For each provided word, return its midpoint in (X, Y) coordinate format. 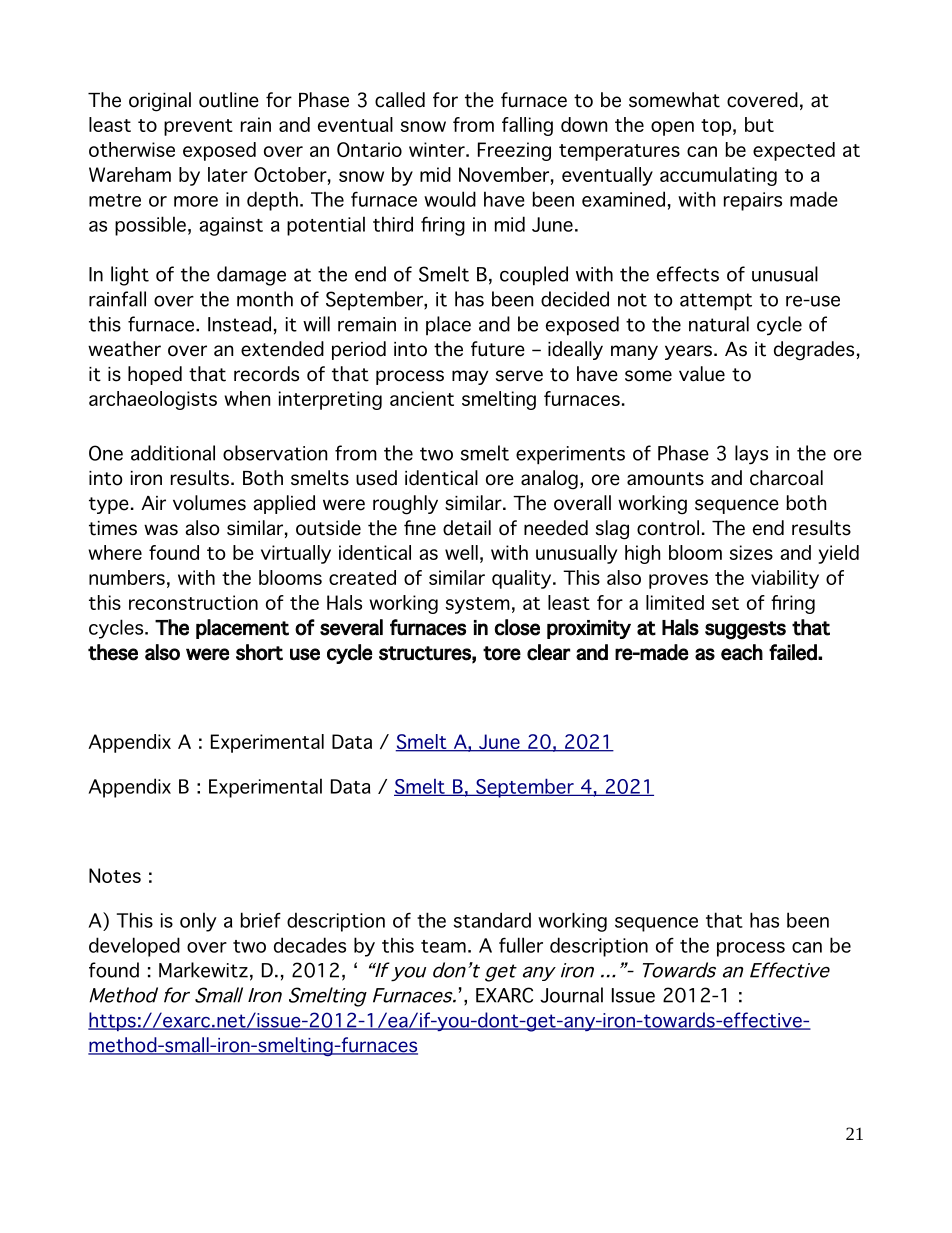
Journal (571, 995)
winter (438, 149)
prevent (198, 127)
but (759, 124)
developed (134, 947)
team (443, 946)
